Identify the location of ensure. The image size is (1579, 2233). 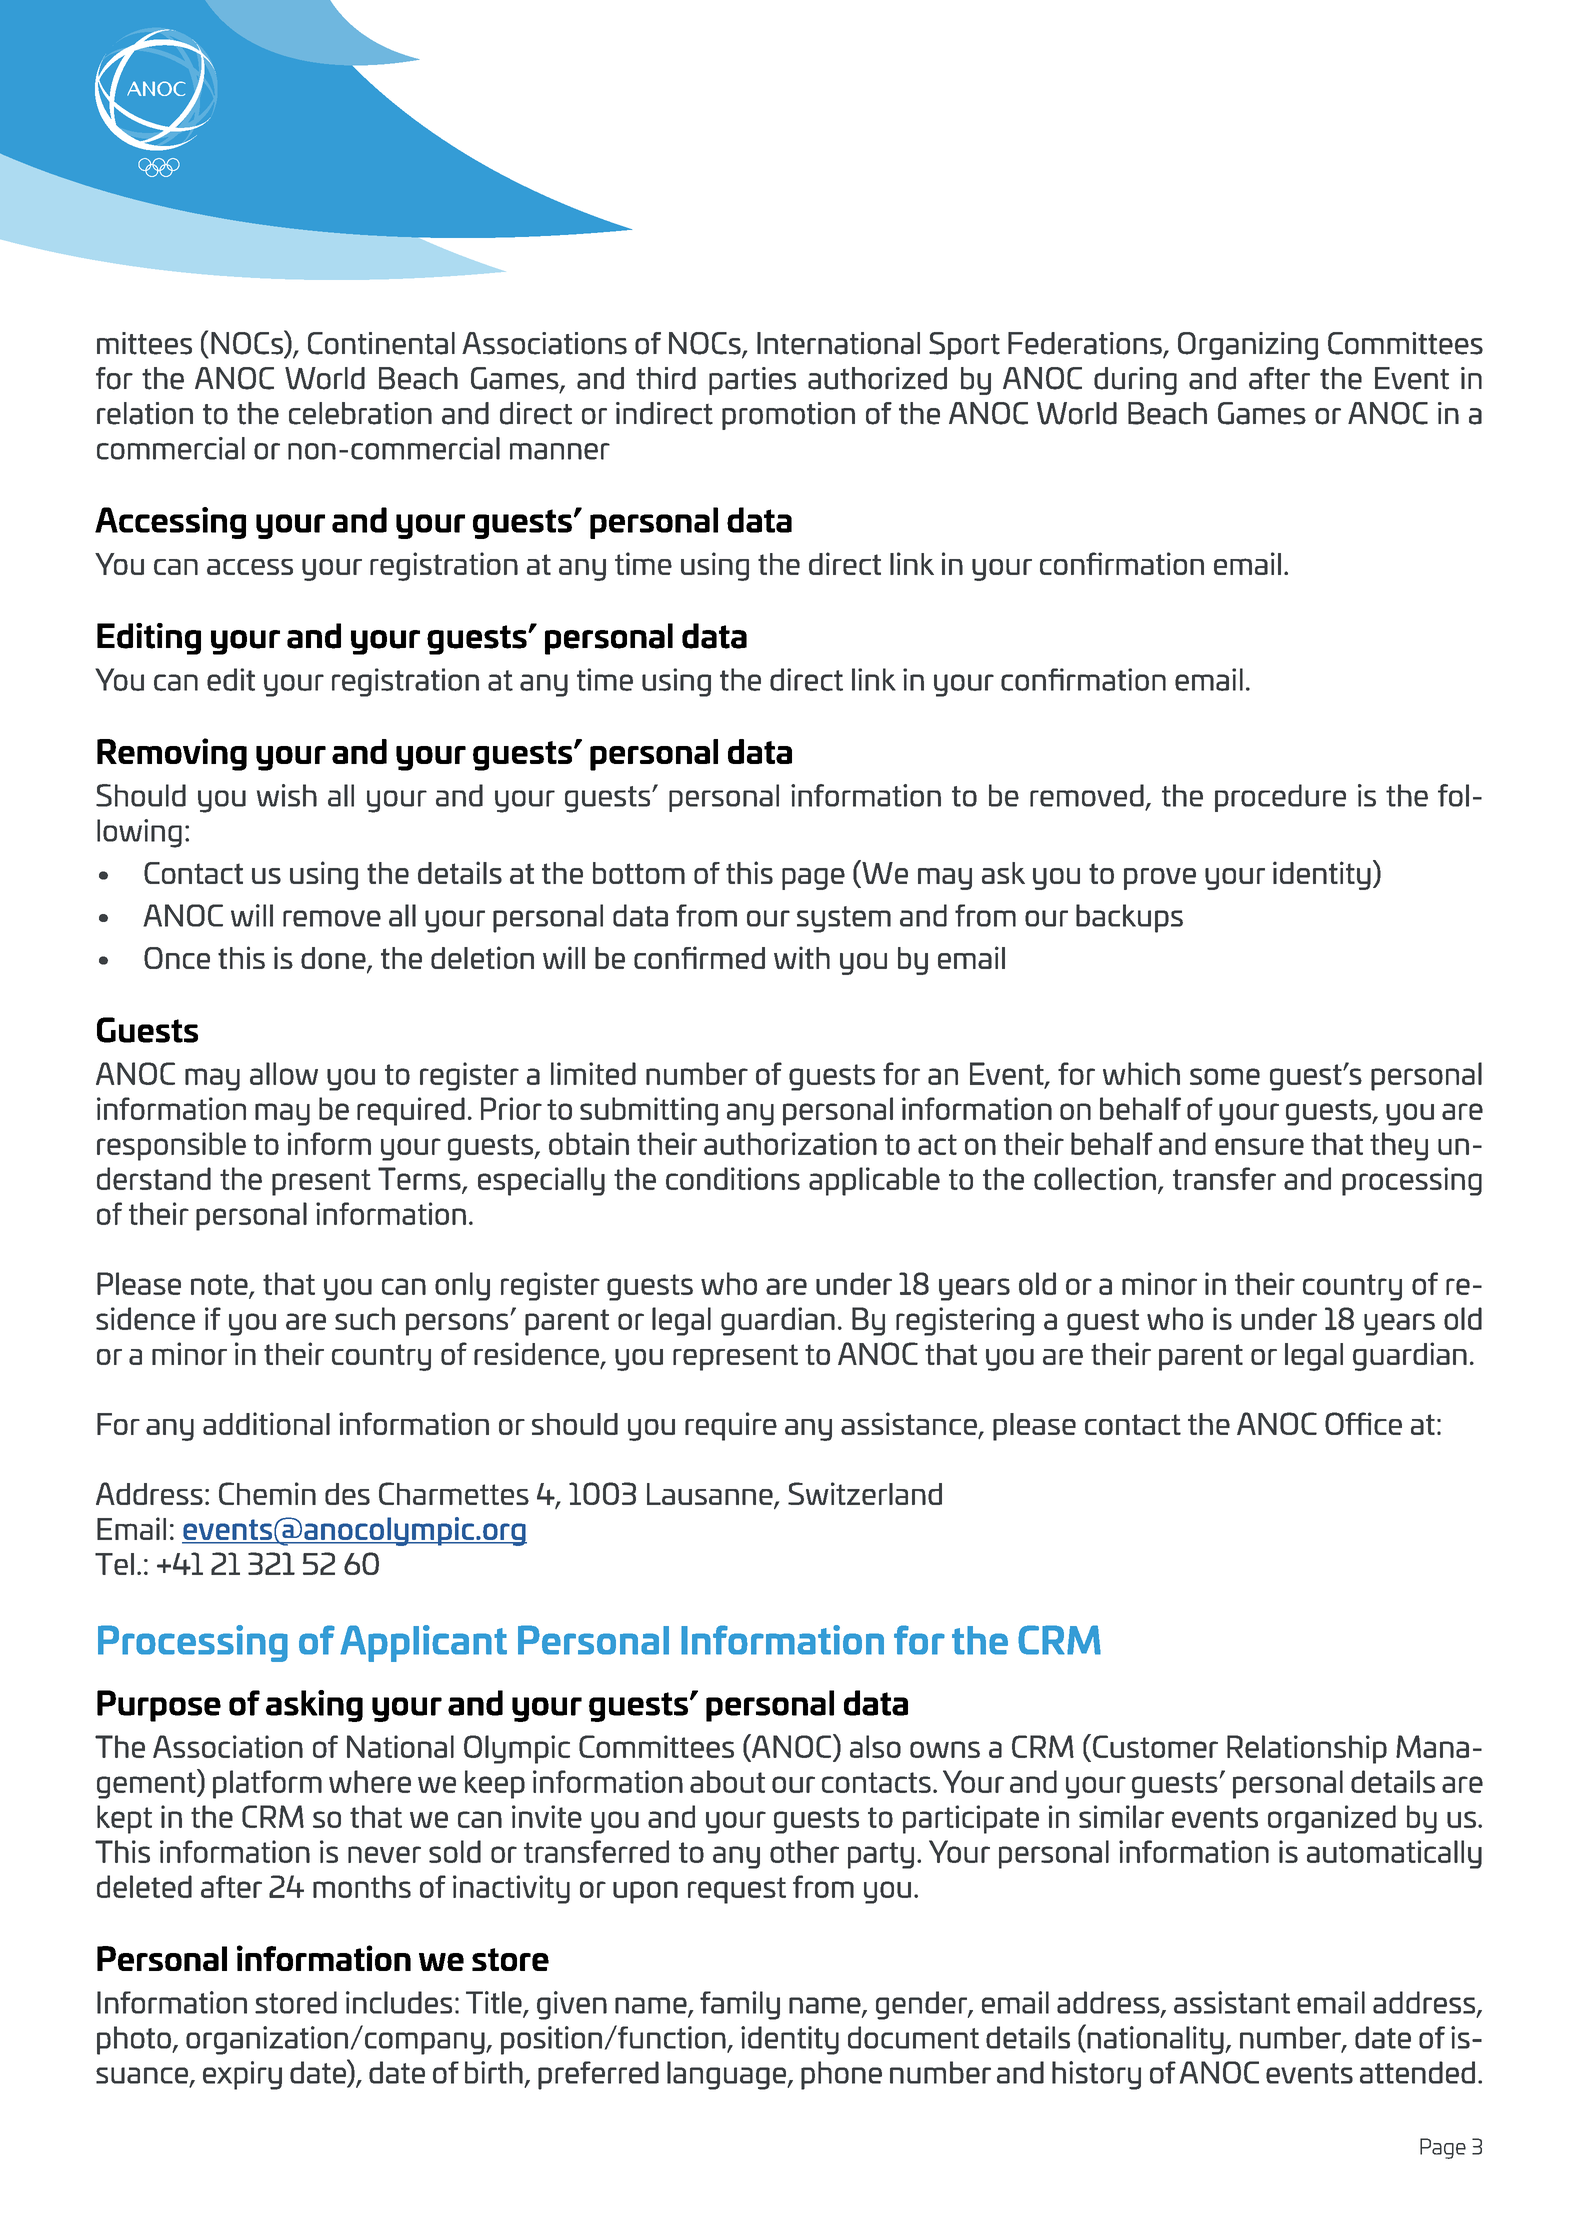
(1259, 1146).
